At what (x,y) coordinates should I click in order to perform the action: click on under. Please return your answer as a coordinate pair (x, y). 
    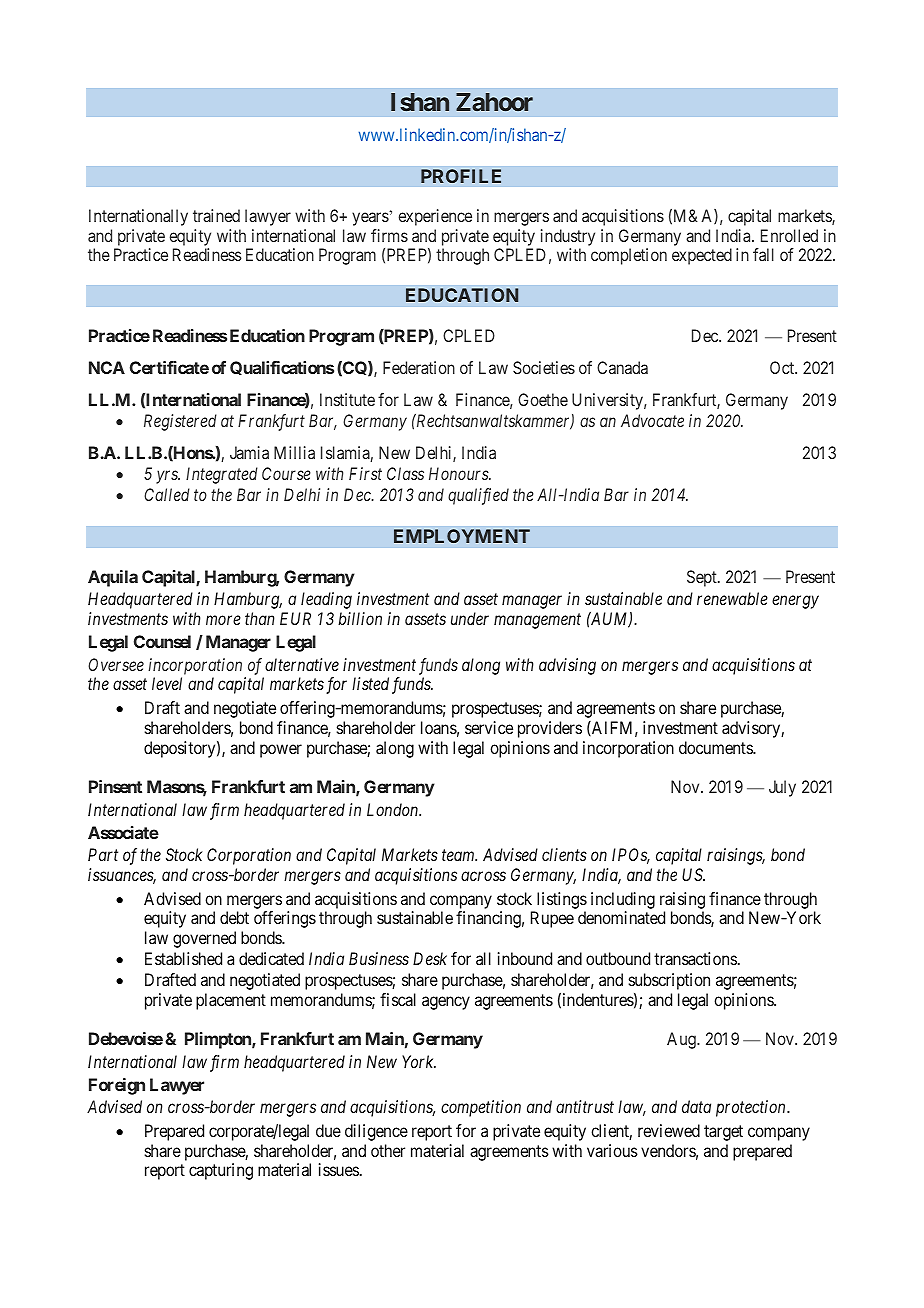
    Looking at the image, I should click on (470, 618).
